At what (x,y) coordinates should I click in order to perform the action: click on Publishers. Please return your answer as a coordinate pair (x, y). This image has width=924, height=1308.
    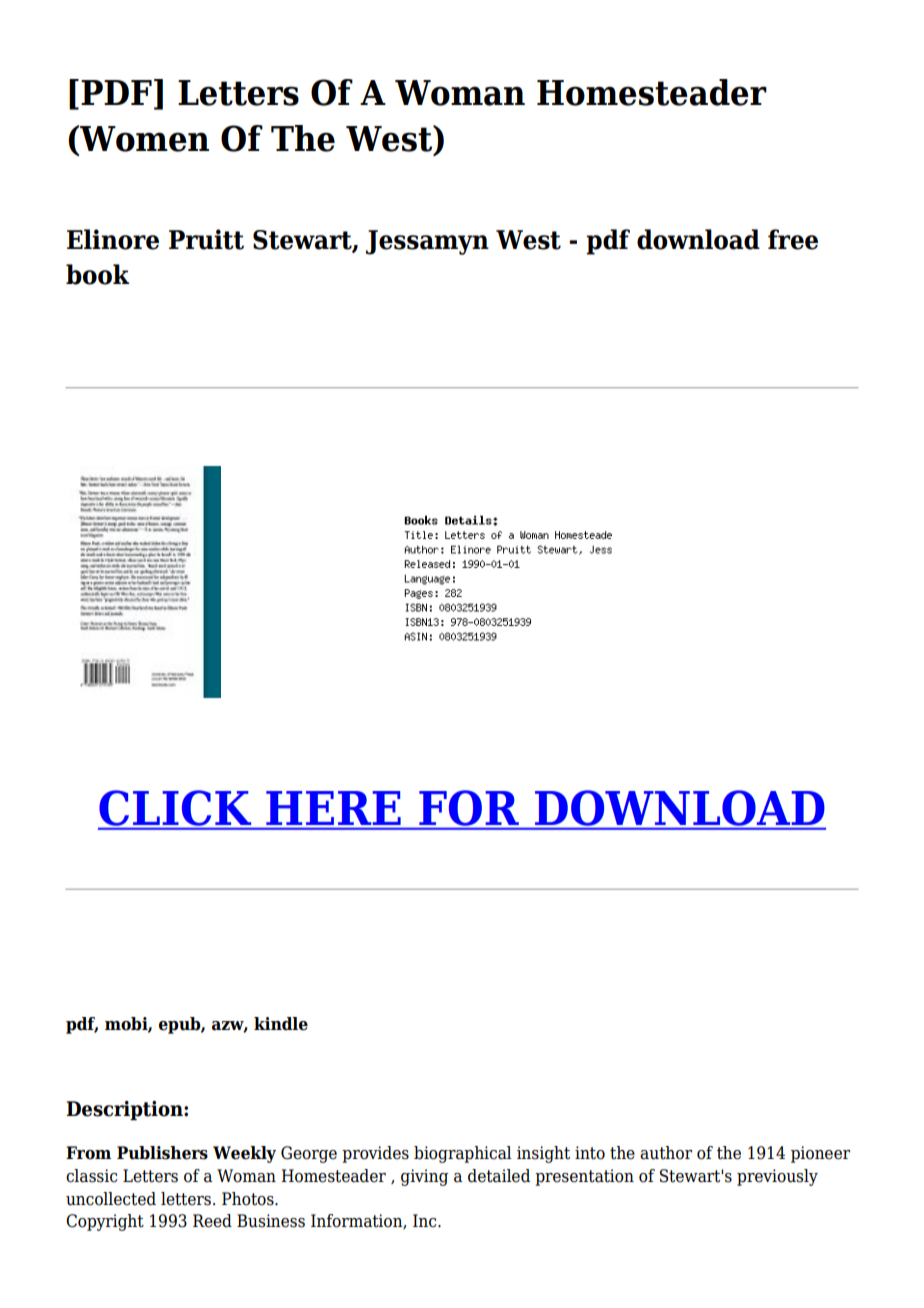
    Looking at the image, I should click on (162, 1153).
